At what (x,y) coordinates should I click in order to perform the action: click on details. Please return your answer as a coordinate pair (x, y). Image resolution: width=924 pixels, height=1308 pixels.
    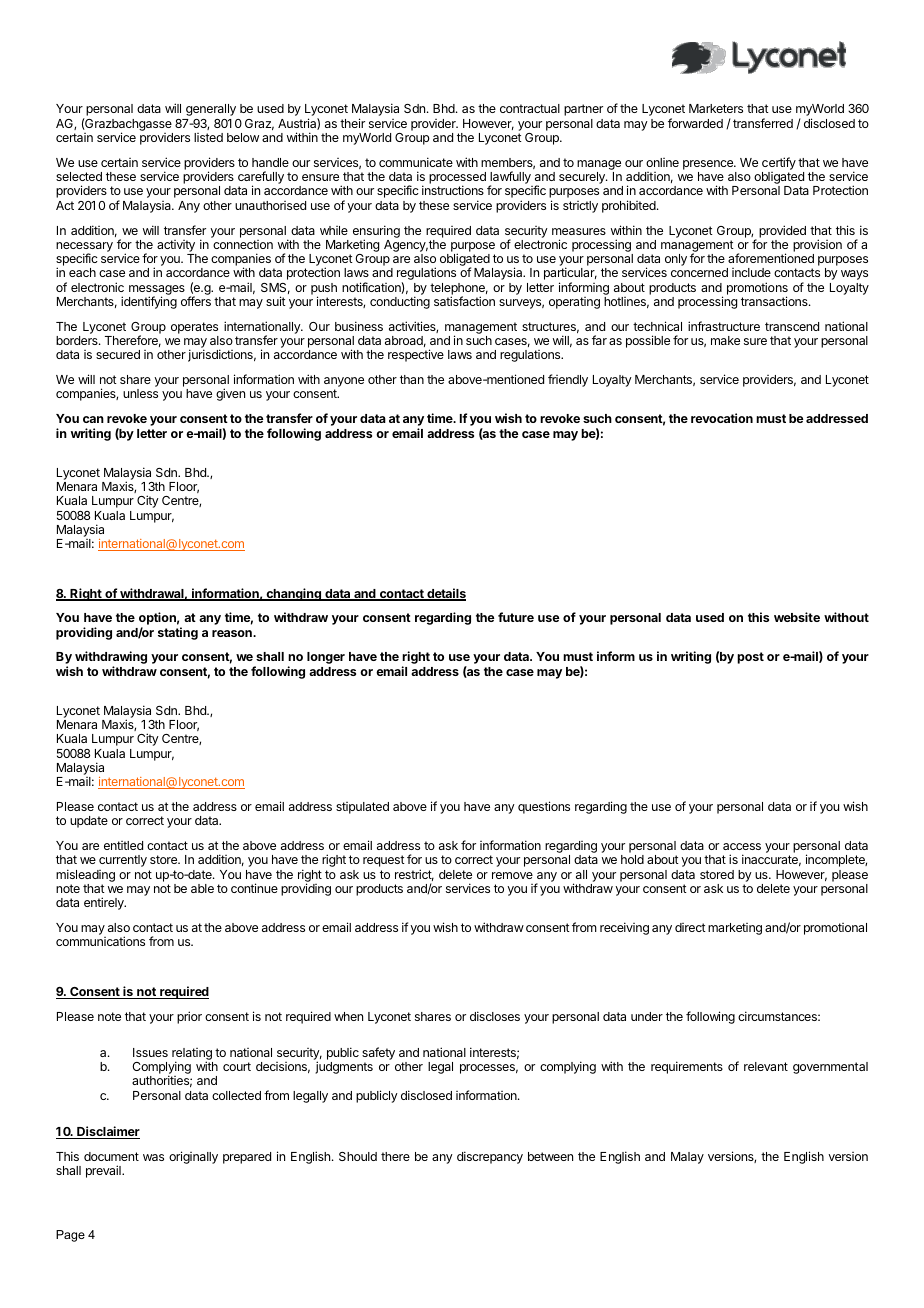
    Looking at the image, I should click on (445, 594).
